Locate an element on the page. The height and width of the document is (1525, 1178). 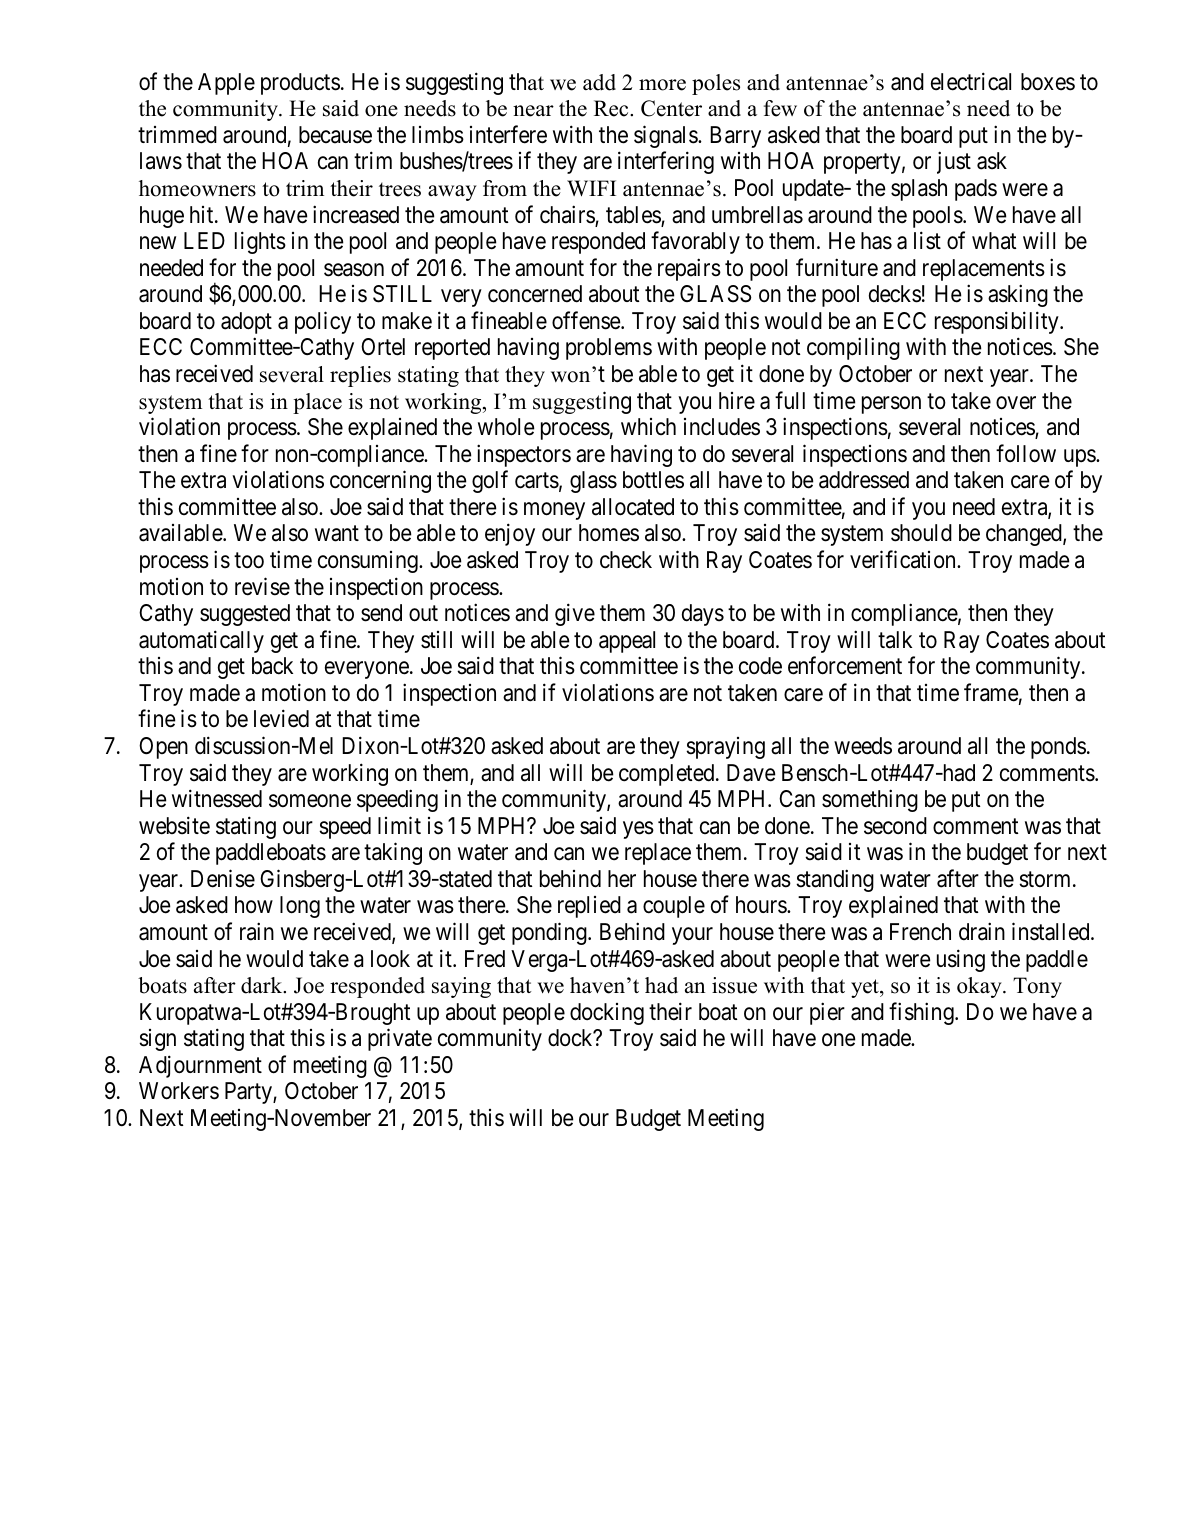
problems is located at coordinates (609, 349).
